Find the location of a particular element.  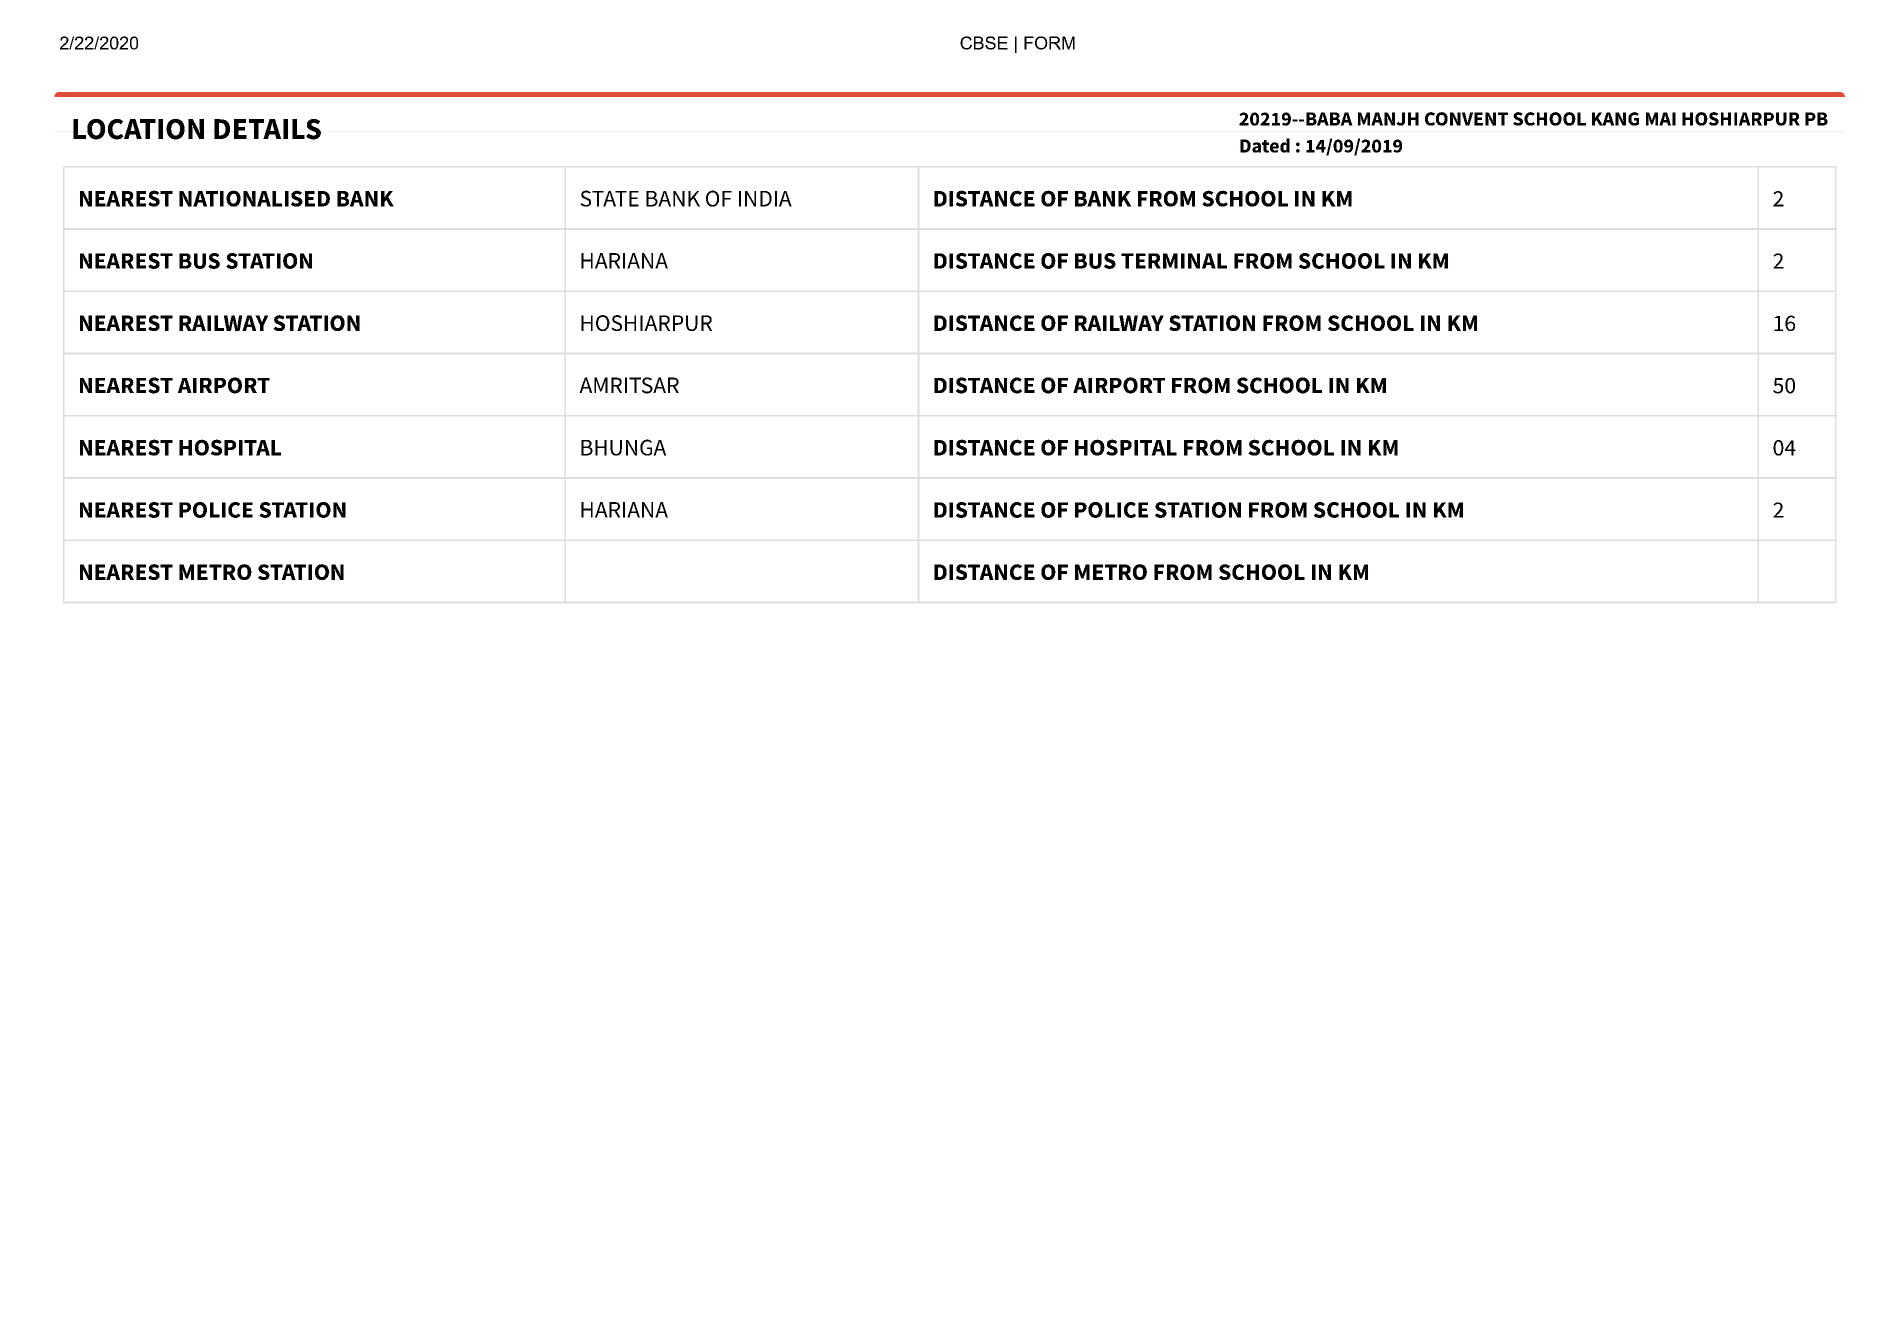

Dated is located at coordinates (1265, 145).
